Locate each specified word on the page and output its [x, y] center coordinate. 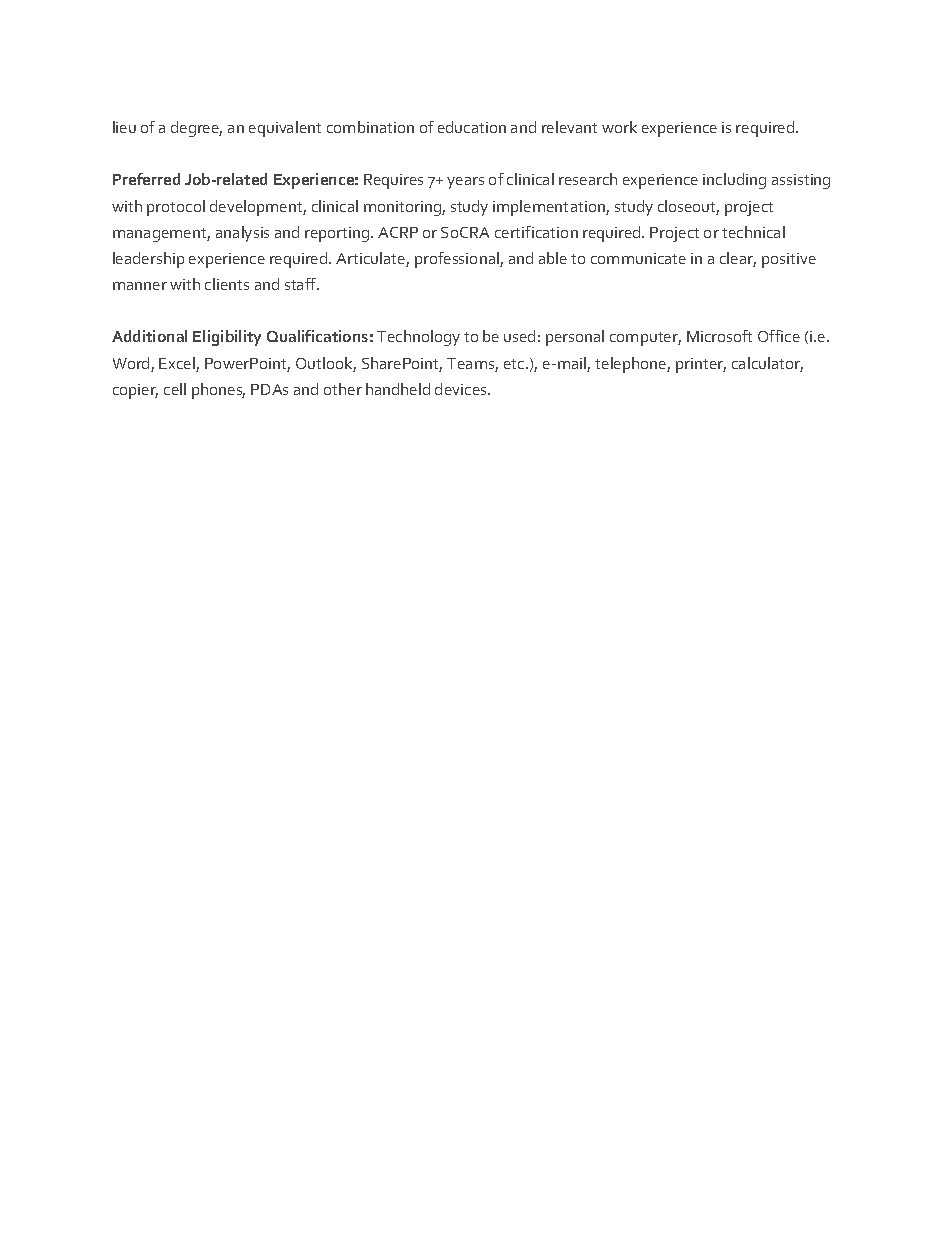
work [619, 127]
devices [462, 389]
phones [218, 391]
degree [196, 129]
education [472, 127]
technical [753, 232]
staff [302, 284]
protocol [176, 208]
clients [227, 284]
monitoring [403, 208]
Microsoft [719, 336]
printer [701, 365]
